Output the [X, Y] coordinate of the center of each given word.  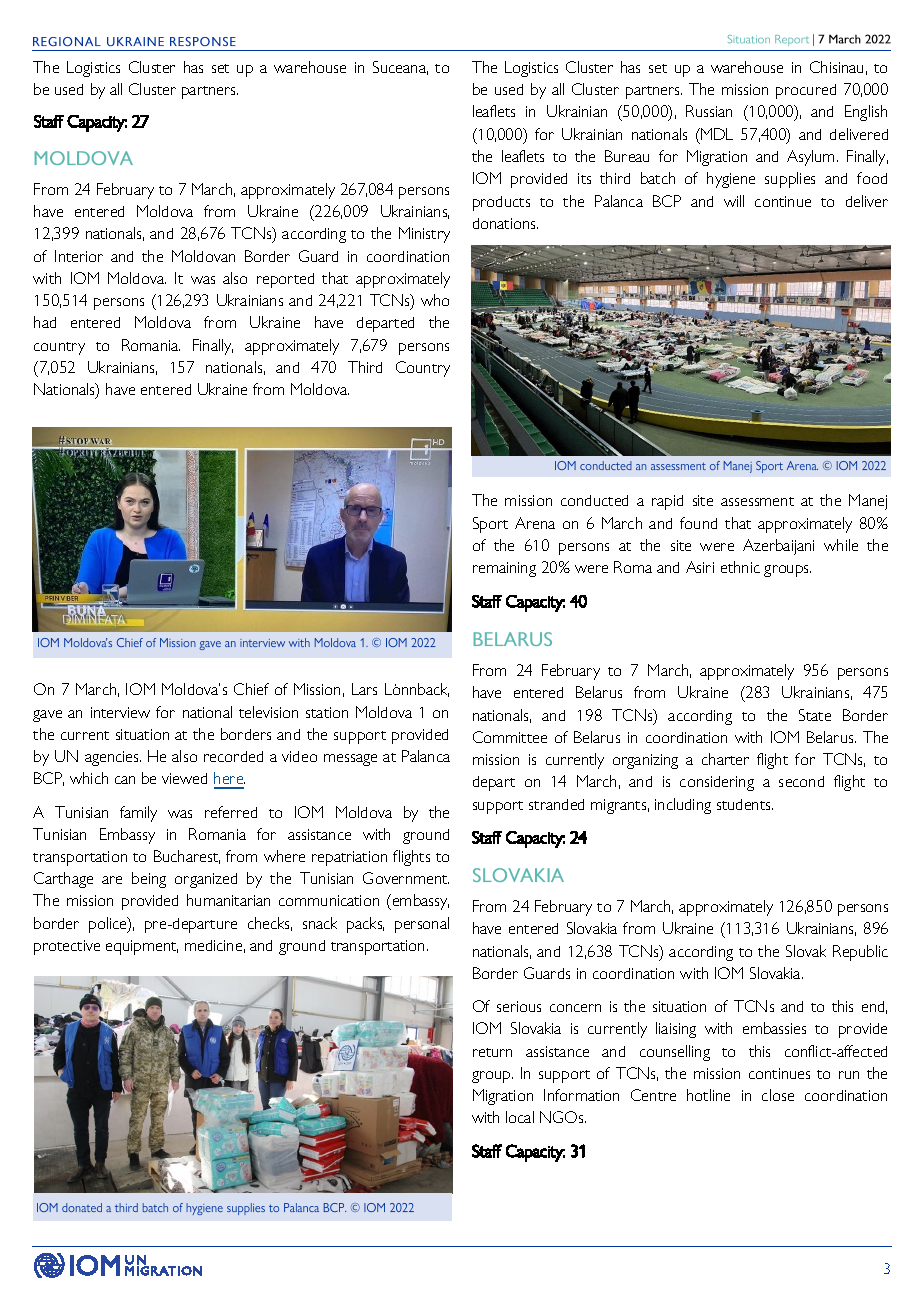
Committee [510, 737]
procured [806, 91]
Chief [251, 689]
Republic [860, 953]
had [45, 322]
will [734, 201]
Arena [535, 523]
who [435, 300]
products [501, 203]
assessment [757, 501]
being [149, 880]
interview [120, 712]
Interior [79, 256]
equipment [142, 947]
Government [406, 878]
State [815, 715]
